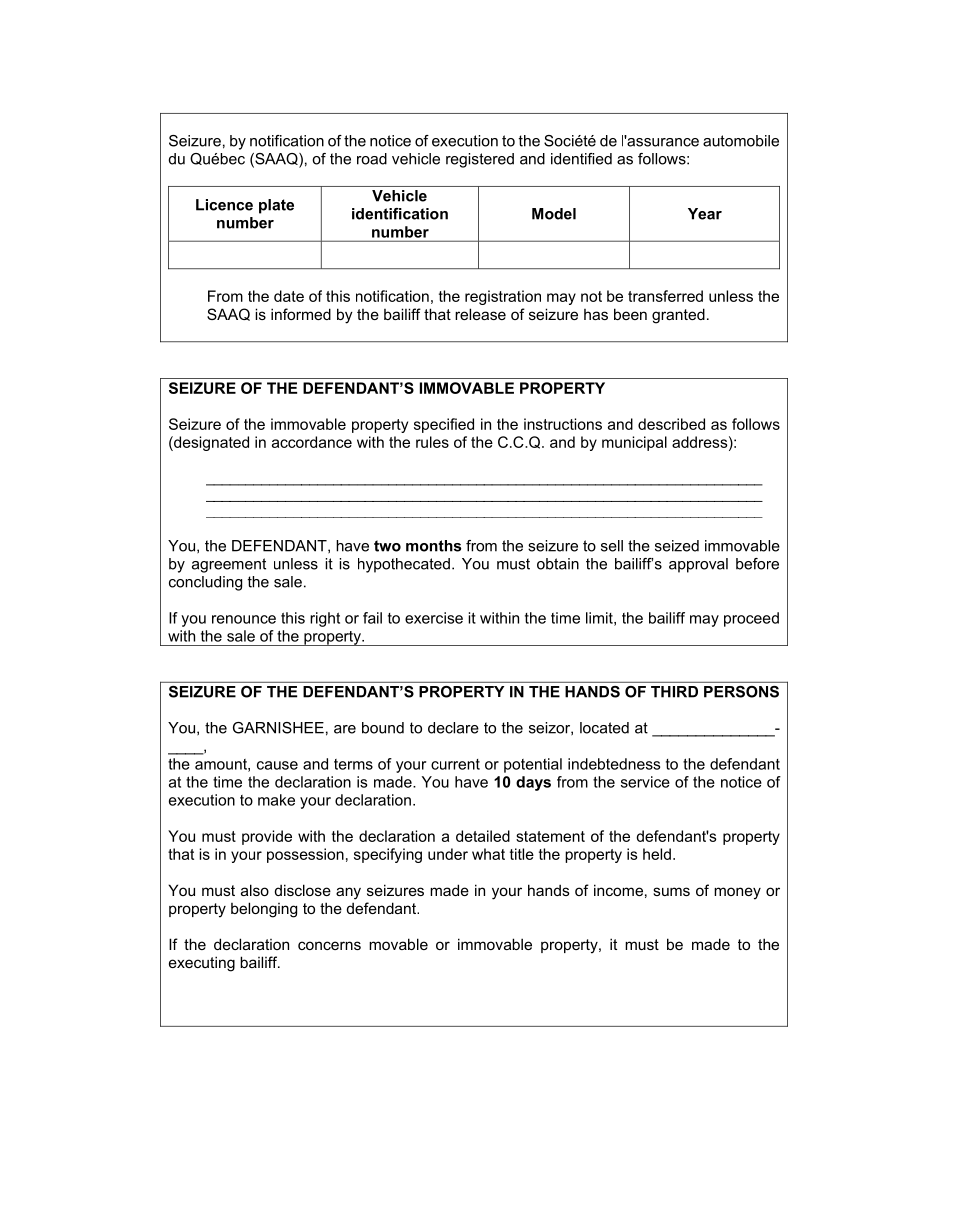  What do you see at coordinates (433, 546) in the document?
I see `months` at bounding box center [433, 546].
